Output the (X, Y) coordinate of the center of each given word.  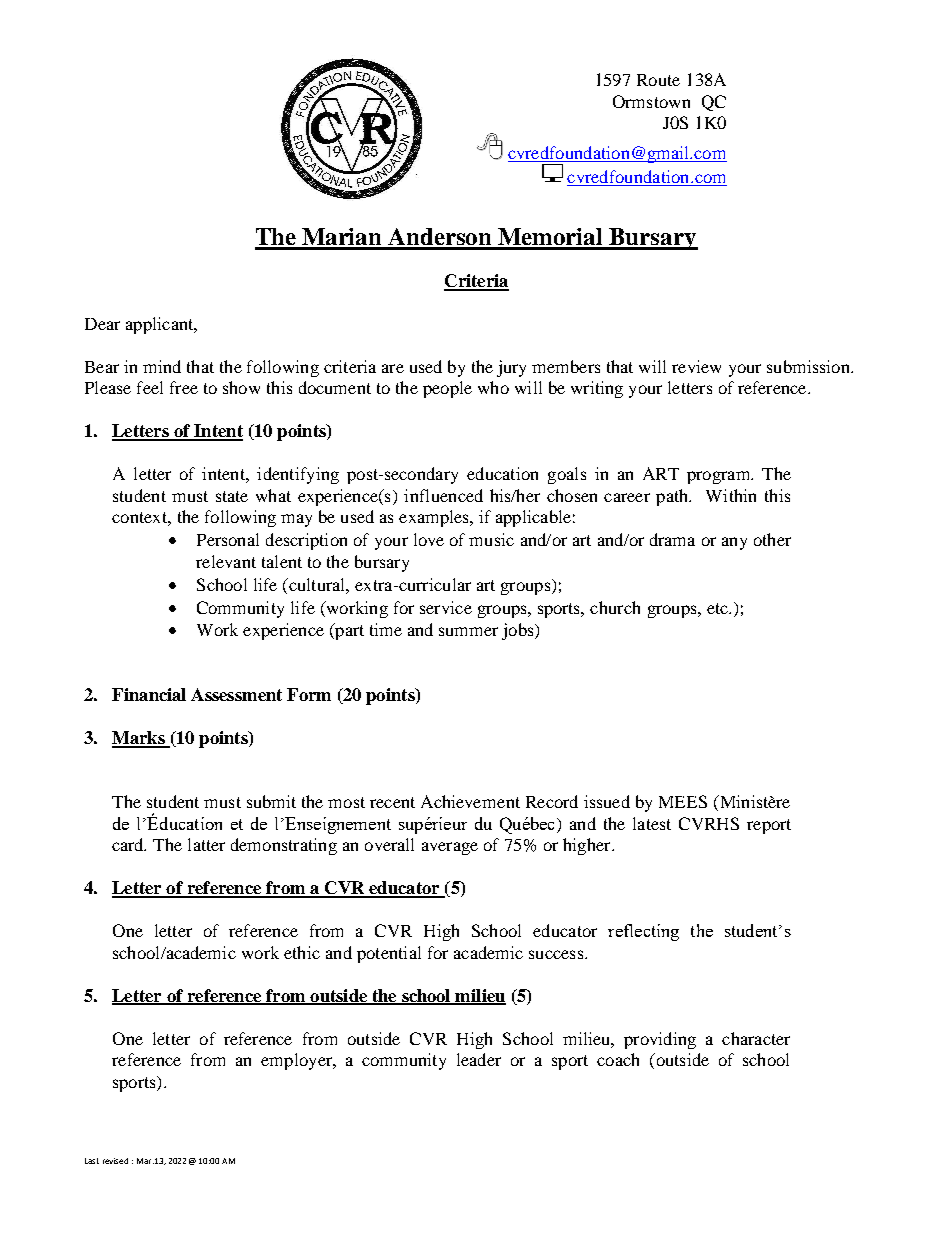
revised (115, 1161)
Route (658, 80)
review (696, 366)
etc (718, 608)
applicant (161, 325)
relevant (226, 561)
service (446, 607)
